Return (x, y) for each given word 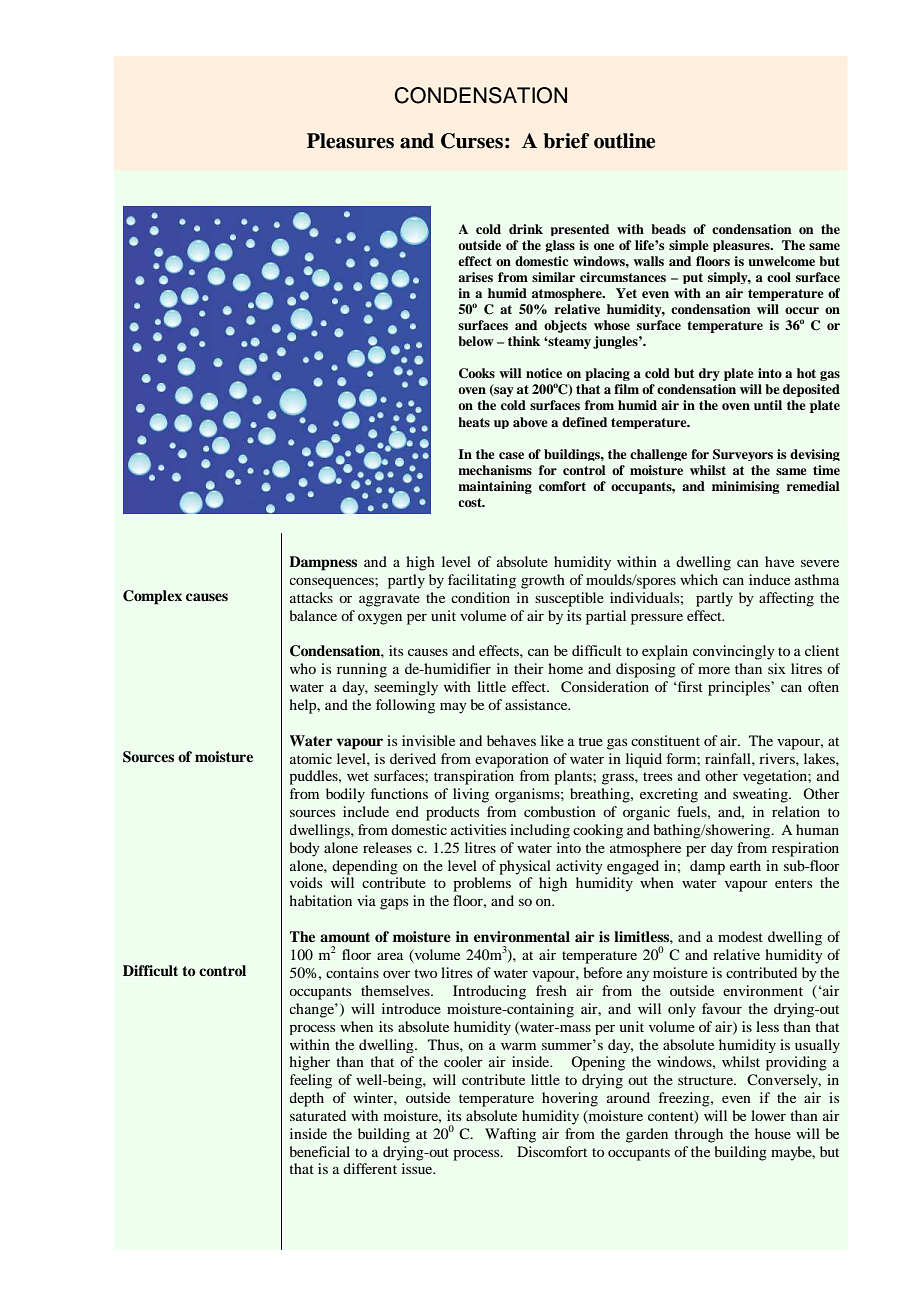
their (529, 668)
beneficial (320, 1151)
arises (476, 277)
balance (313, 615)
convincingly (734, 652)
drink (526, 229)
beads (668, 229)
